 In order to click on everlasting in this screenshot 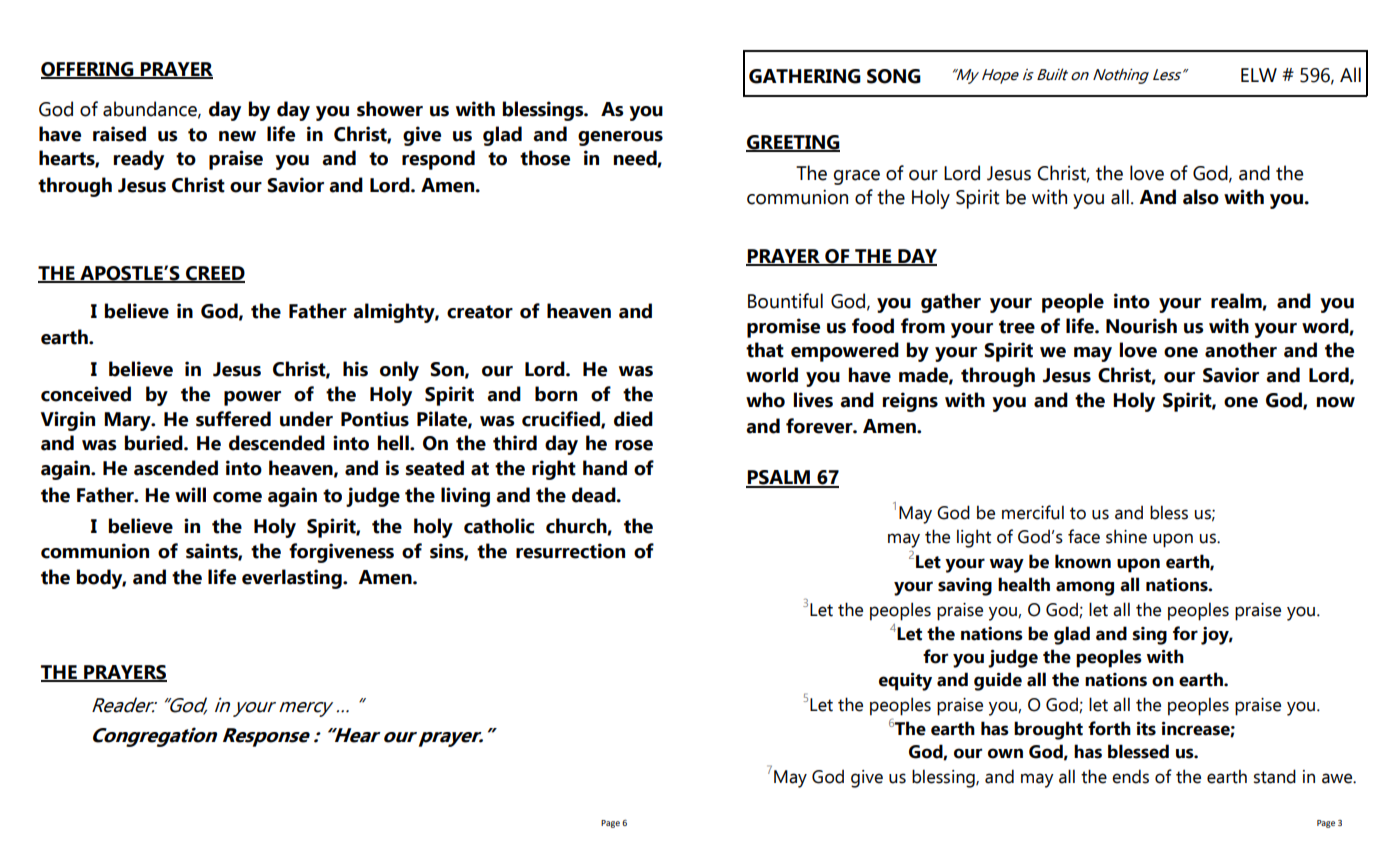, I will do `click(293, 579)`.
